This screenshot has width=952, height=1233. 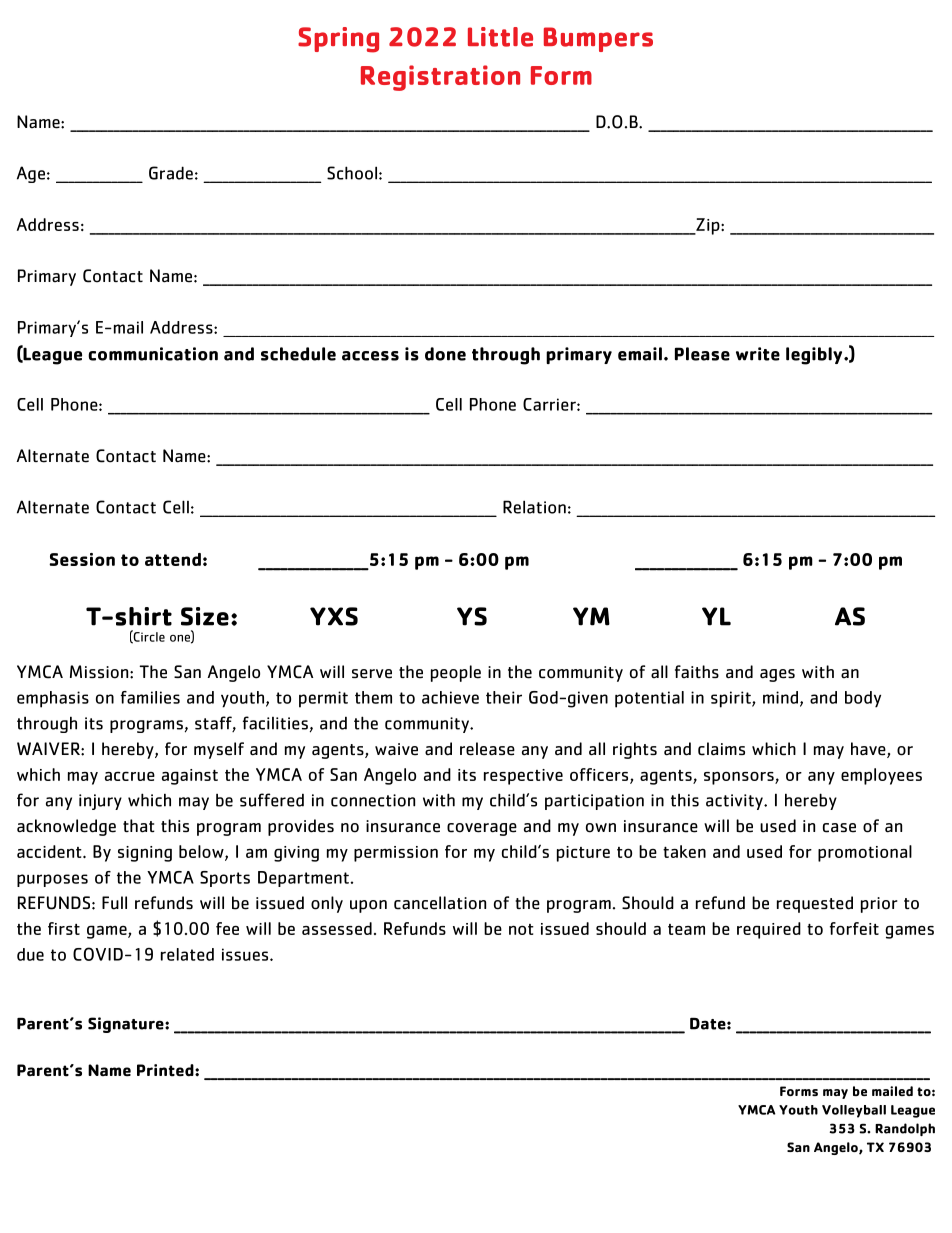 I want to click on Signature, so click(x=127, y=1025).
